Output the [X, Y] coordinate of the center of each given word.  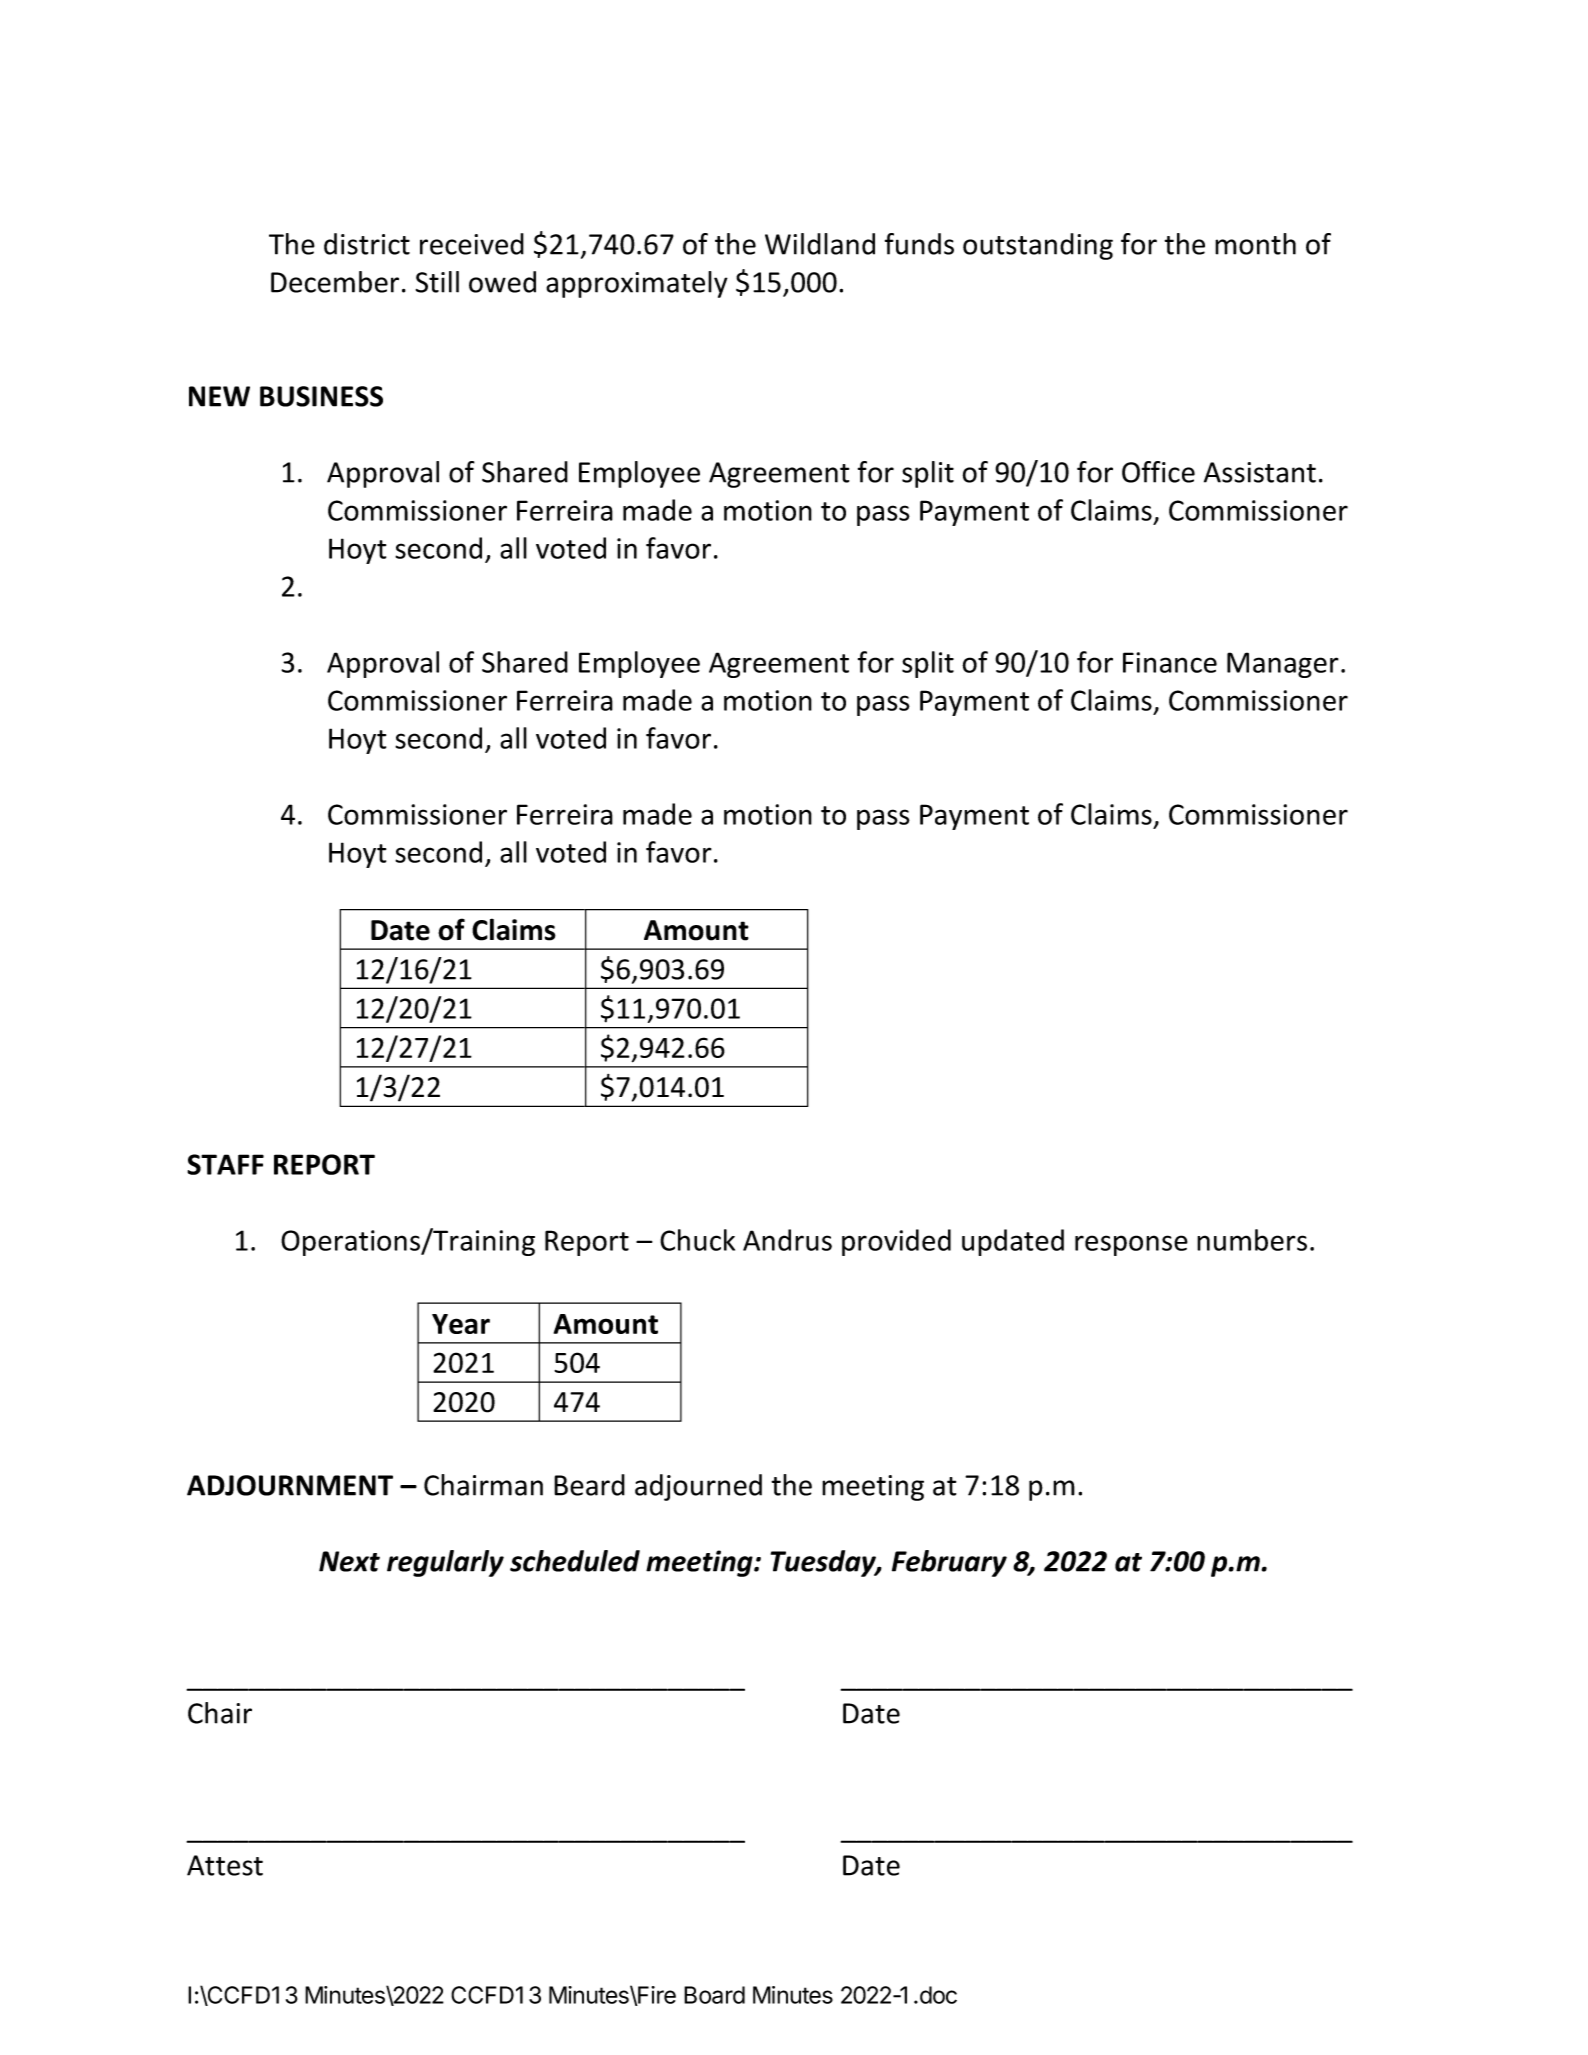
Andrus [787, 1240]
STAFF [225, 1164]
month [1255, 244]
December [335, 282]
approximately [637, 284]
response [1131, 1245]
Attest [225, 1865]
